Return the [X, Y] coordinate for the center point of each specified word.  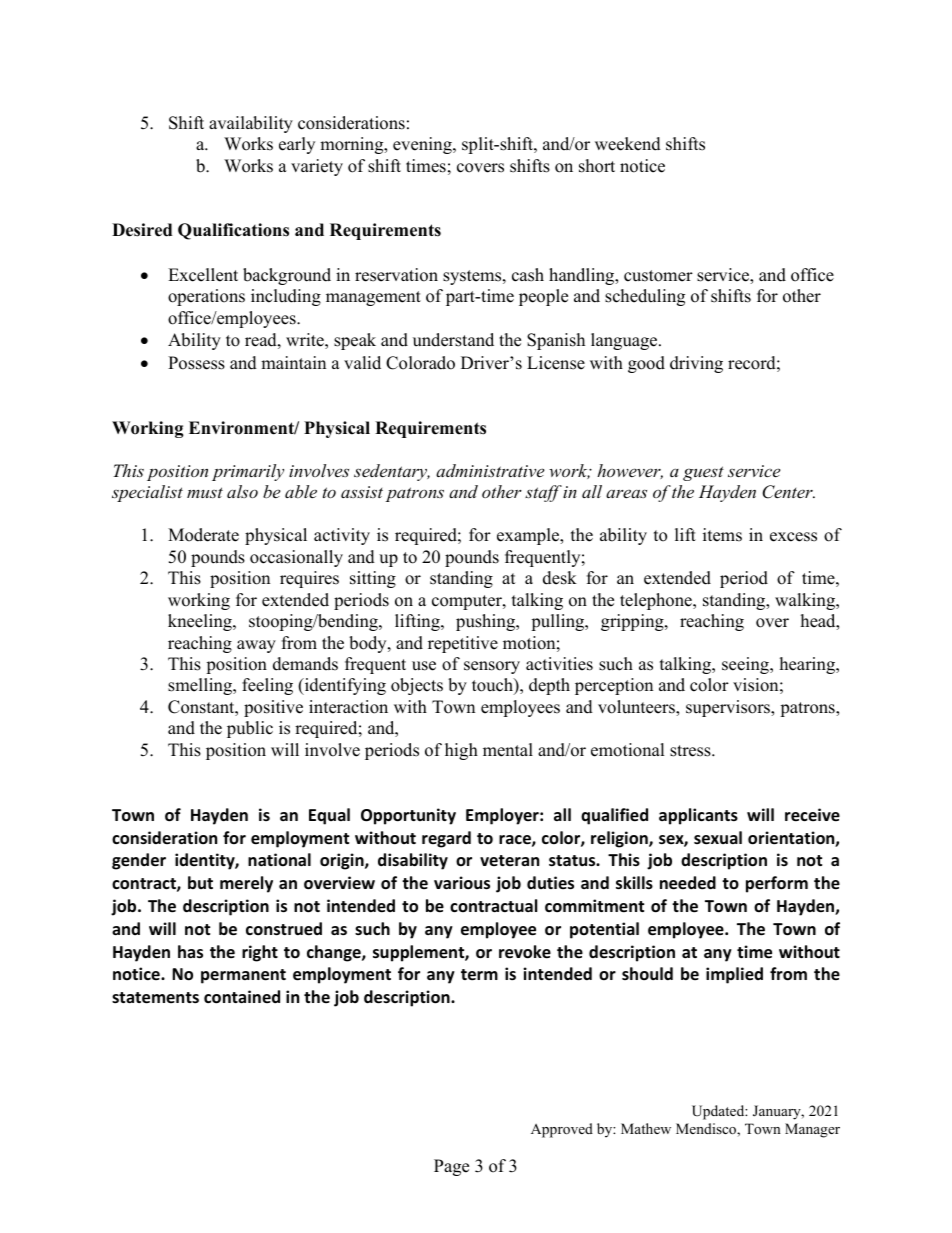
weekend [628, 144]
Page [451, 1167]
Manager [812, 1130]
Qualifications [233, 231]
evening [423, 145]
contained [242, 997]
